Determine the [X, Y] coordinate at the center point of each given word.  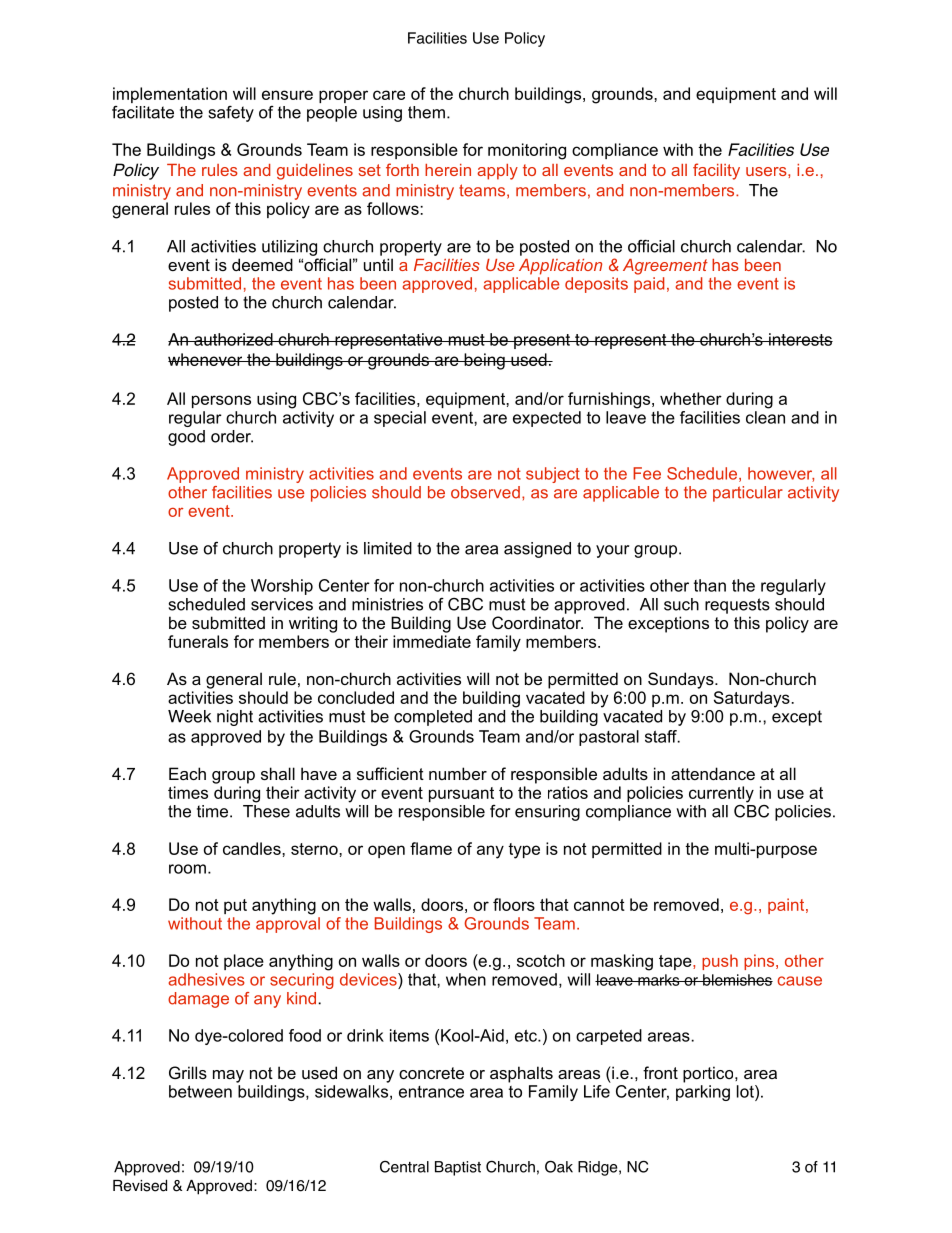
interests [800, 339]
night [235, 718]
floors [514, 904]
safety [231, 114]
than [710, 585]
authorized [233, 339]
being [484, 361]
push [720, 962]
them [426, 112]
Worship [282, 587]
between [200, 1091]
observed [485, 492]
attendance [713, 773]
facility [716, 171]
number [458, 773]
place [244, 962]
